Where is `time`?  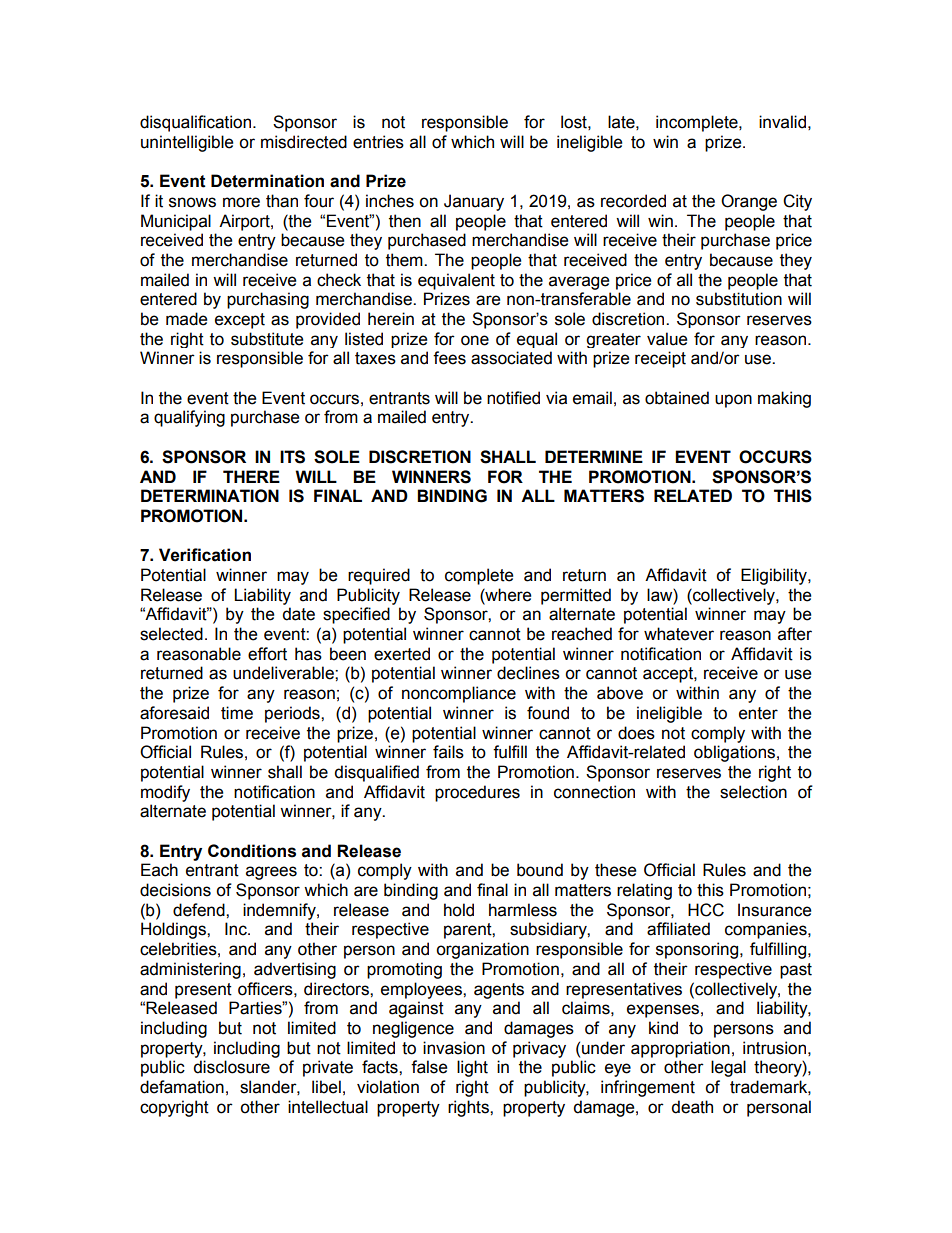 time is located at coordinates (237, 713).
